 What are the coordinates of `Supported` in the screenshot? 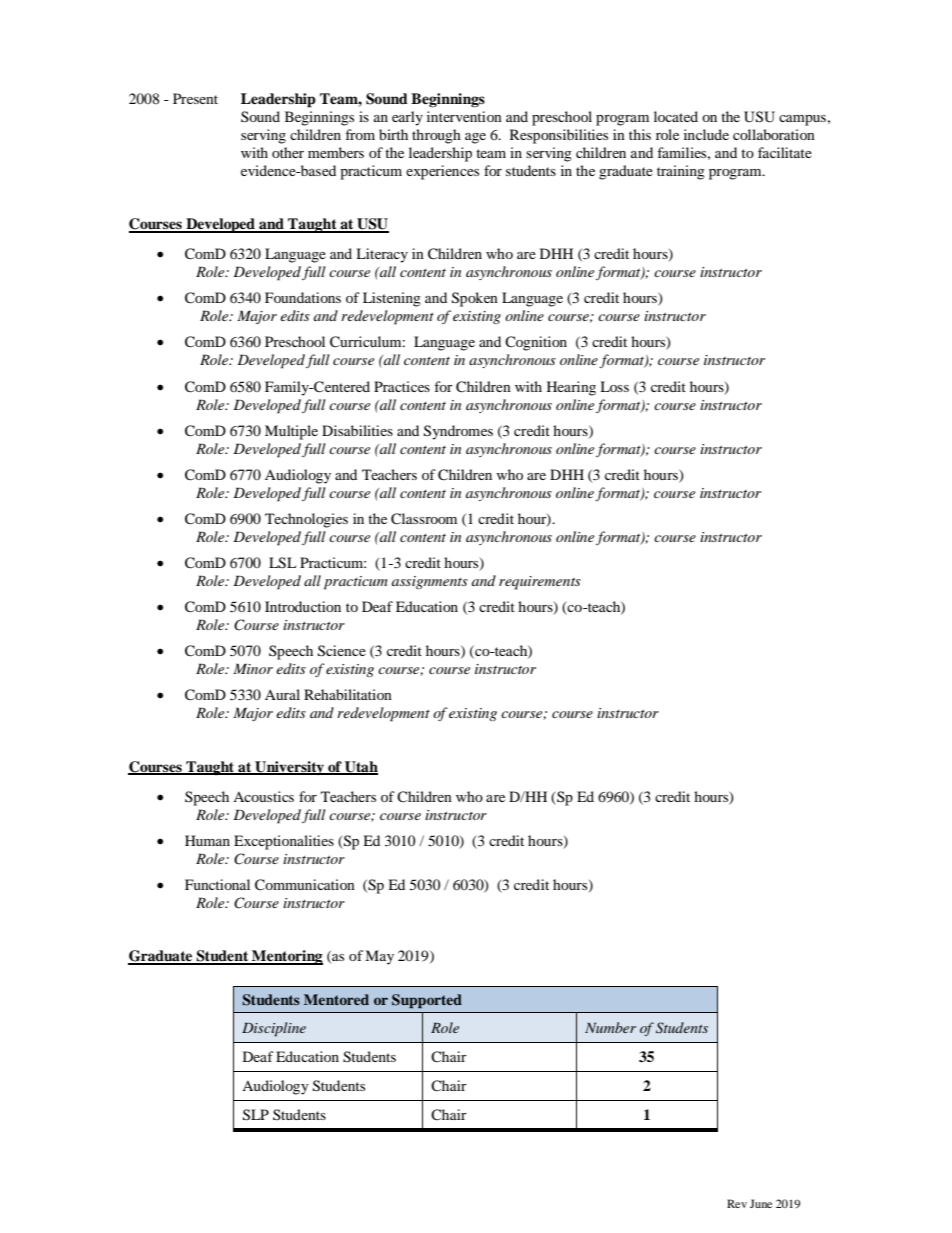 It's located at (427, 1001).
